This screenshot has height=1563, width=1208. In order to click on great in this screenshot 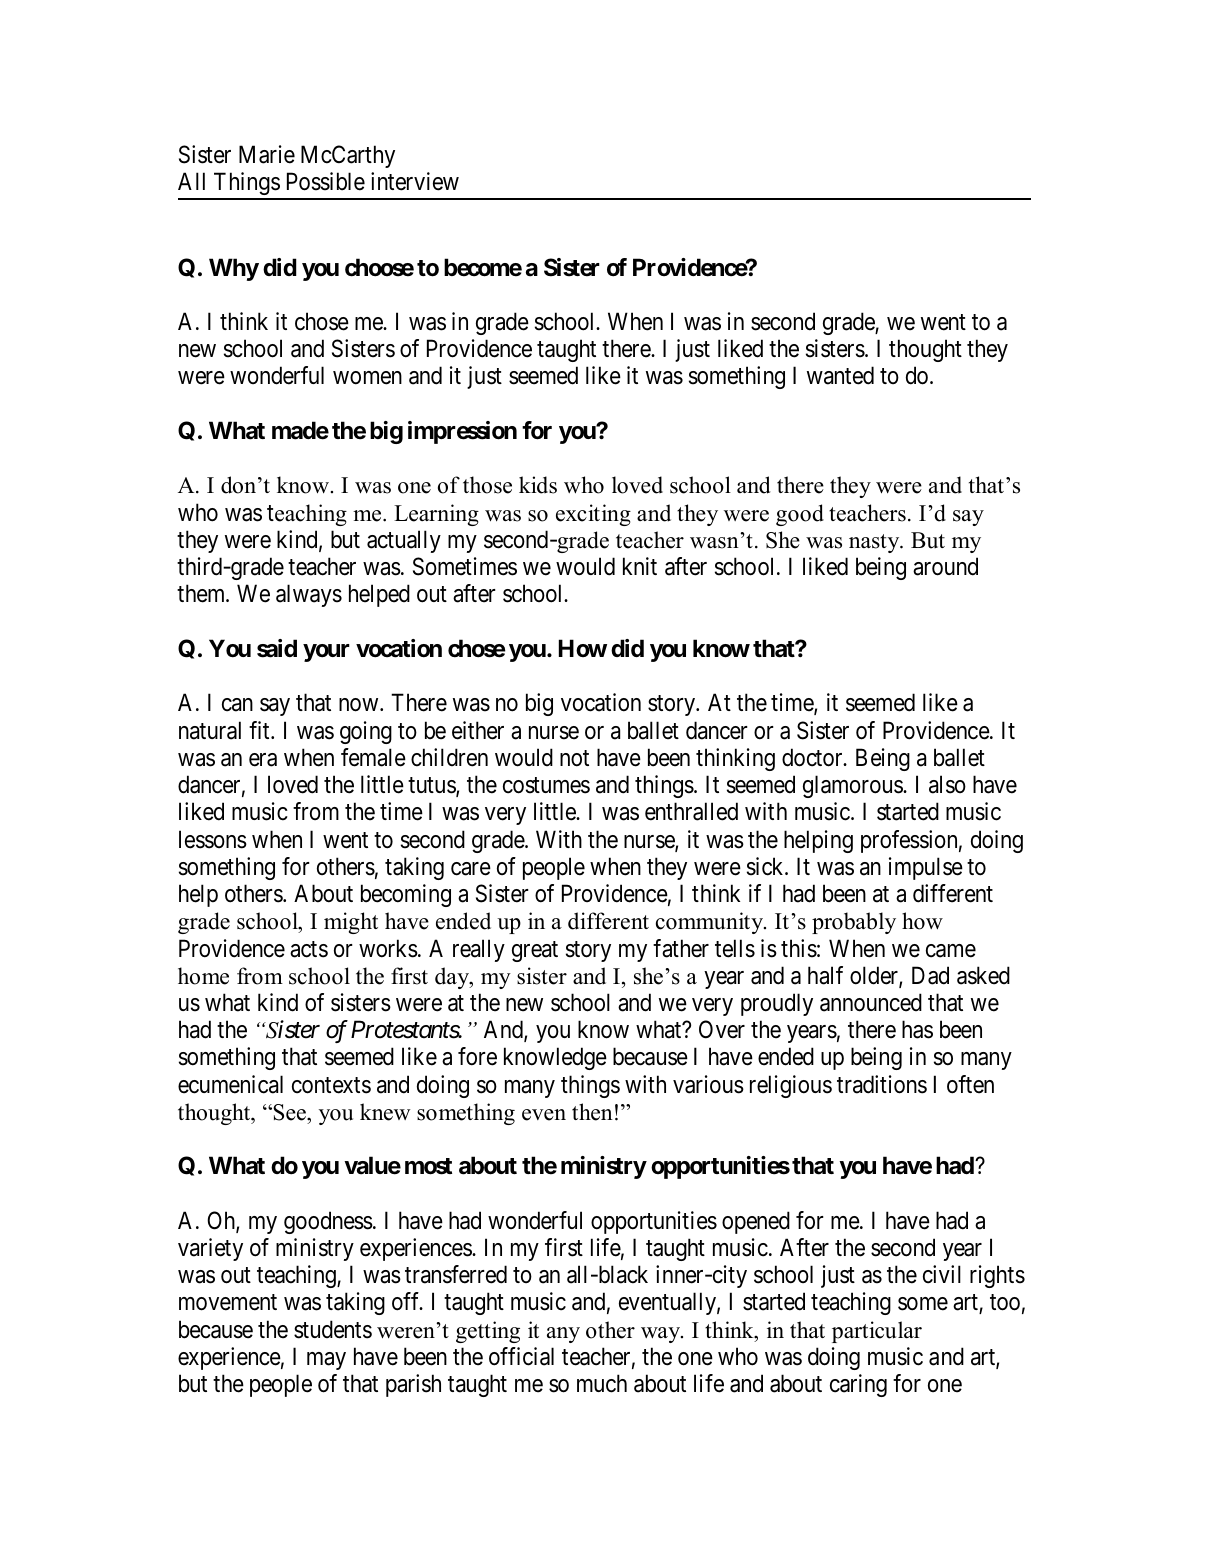, I will do `click(535, 951)`.
